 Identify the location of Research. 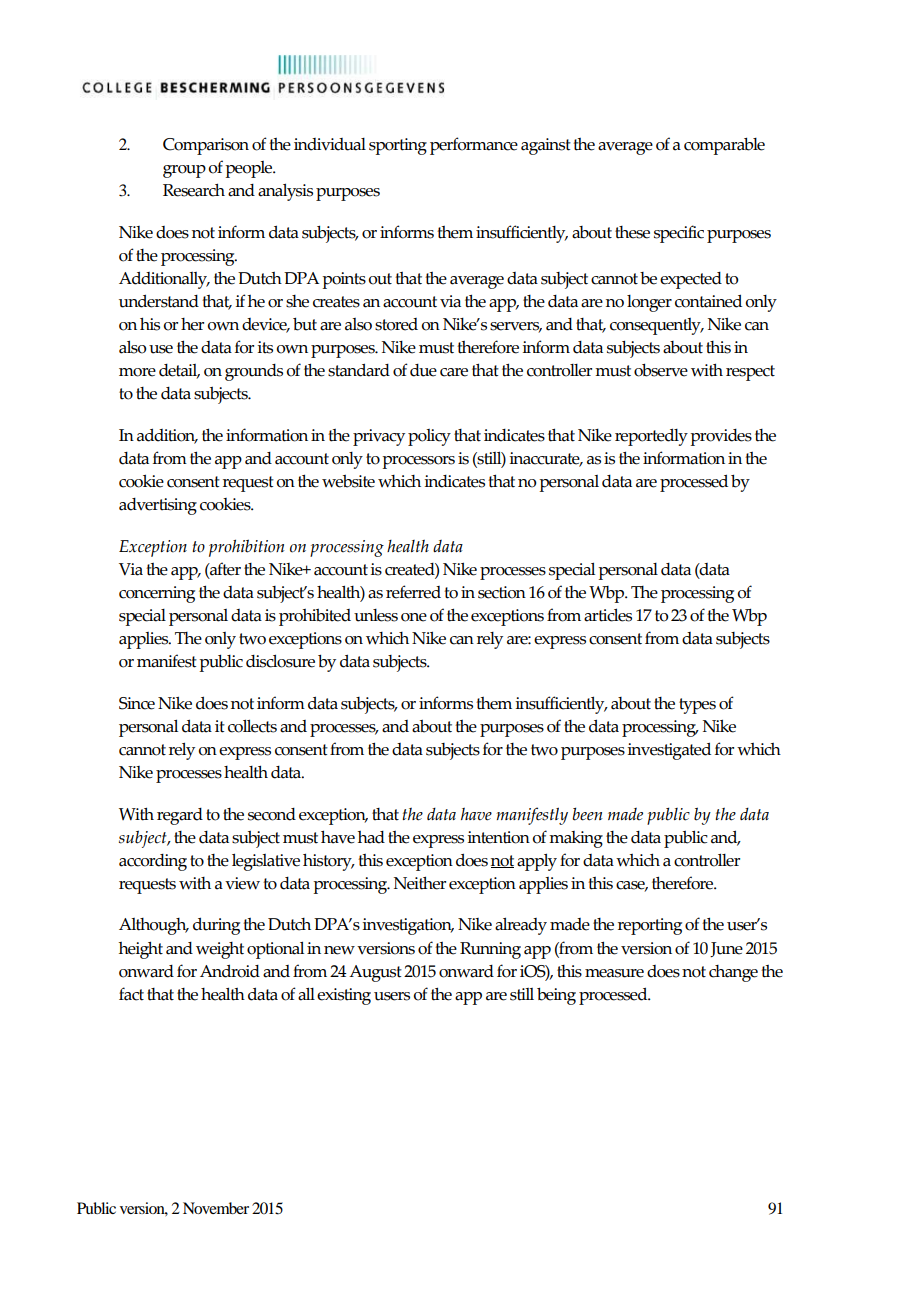
(194, 190).
